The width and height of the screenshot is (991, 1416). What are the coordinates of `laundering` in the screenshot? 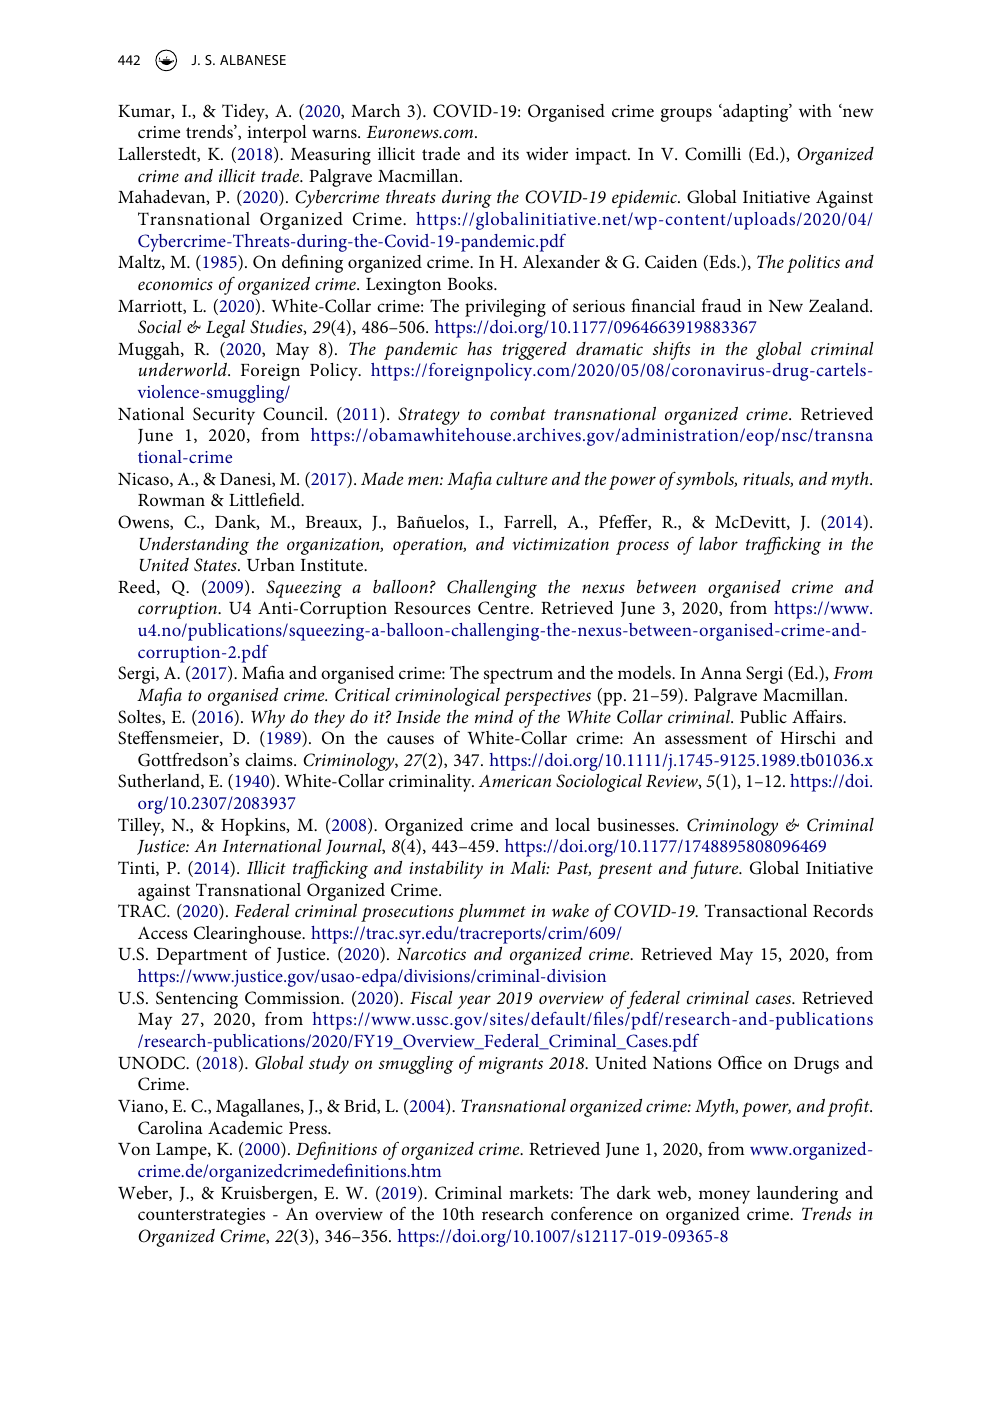 It's located at (797, 1195).
